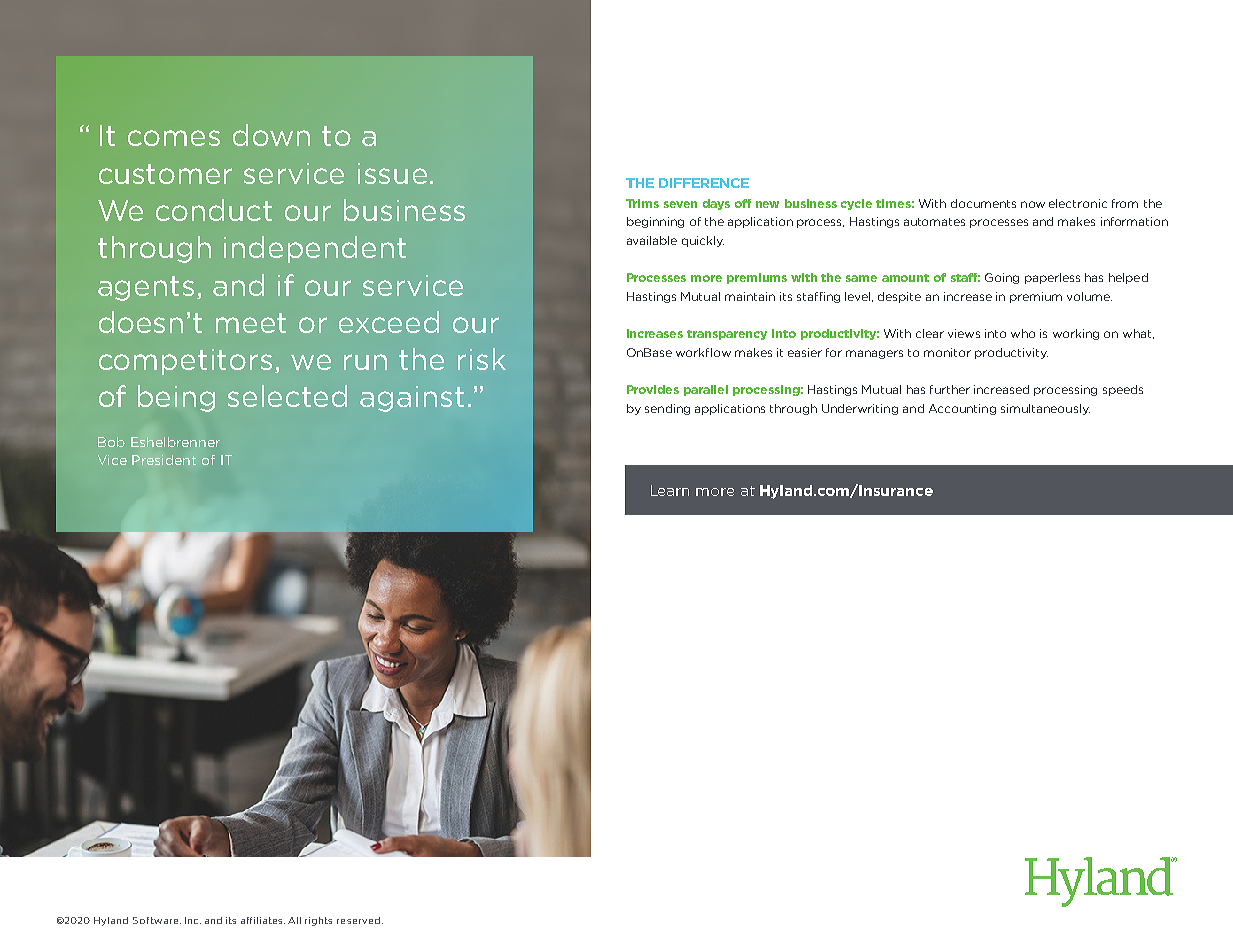 This screenshot has width=1233, height=952. What do you see at coordinates (358, 920) in the screenshot?
I see `reserved` at bounding box center [358, 920].
